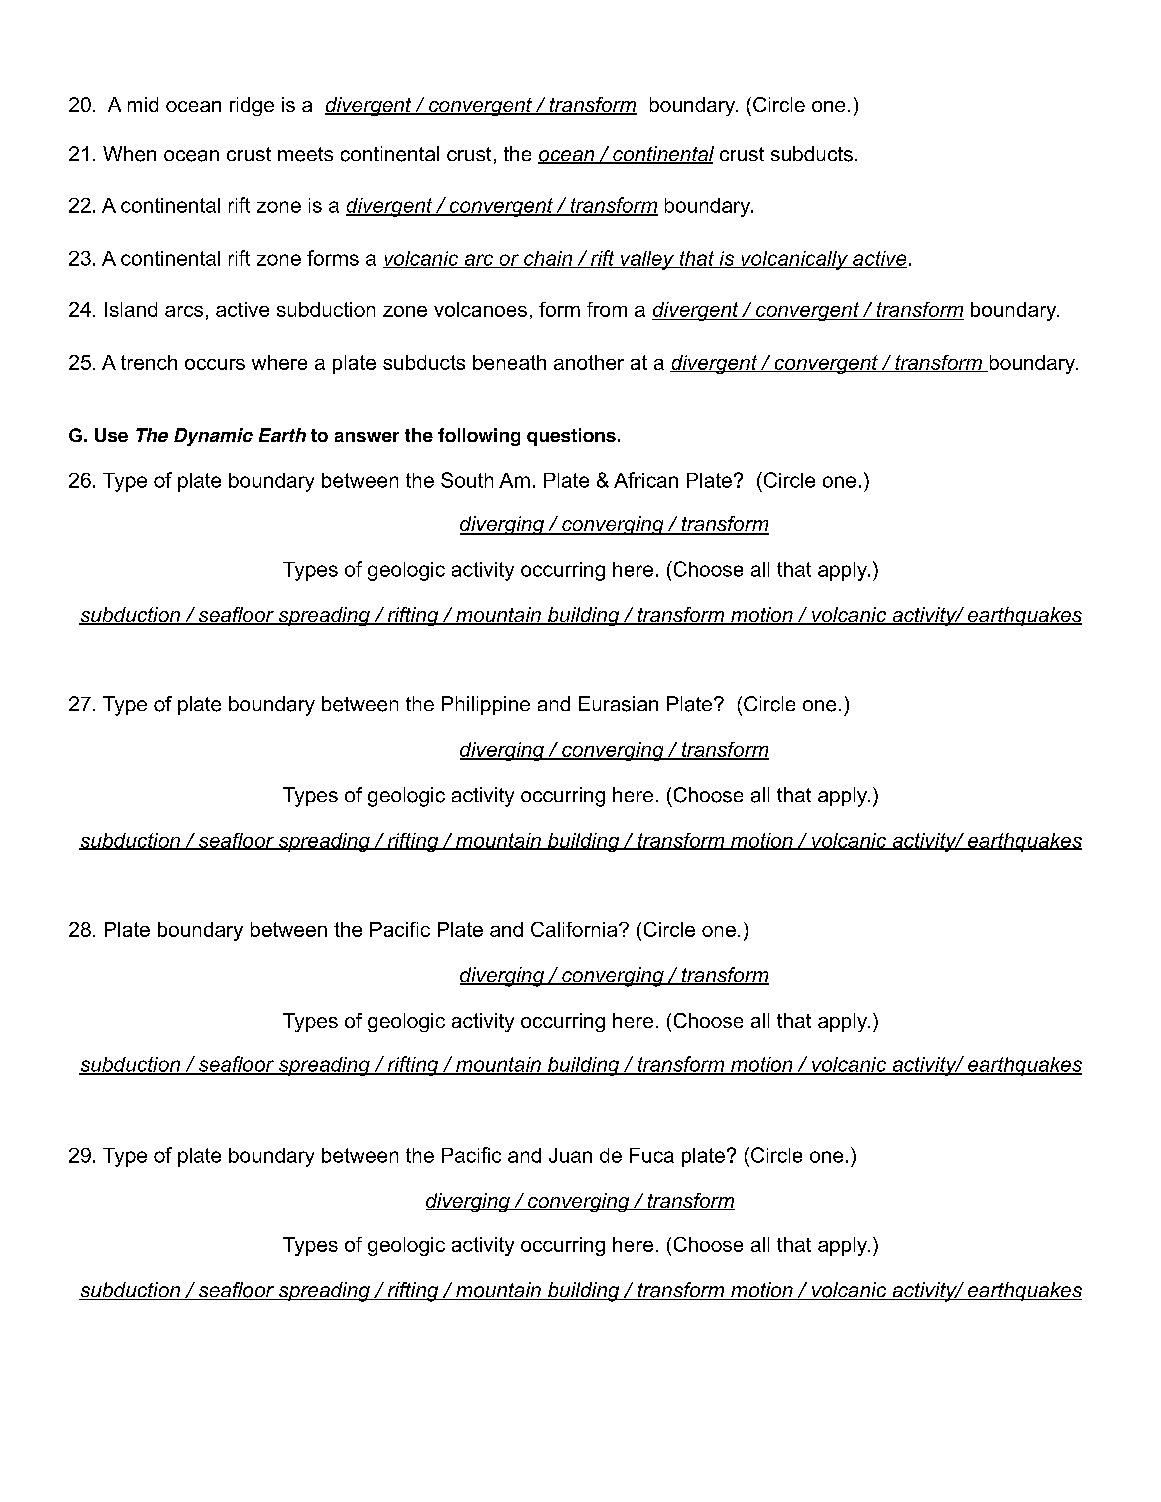  Describe the element at coordinates (548, 259) in the image. I see `chain` at that location.
